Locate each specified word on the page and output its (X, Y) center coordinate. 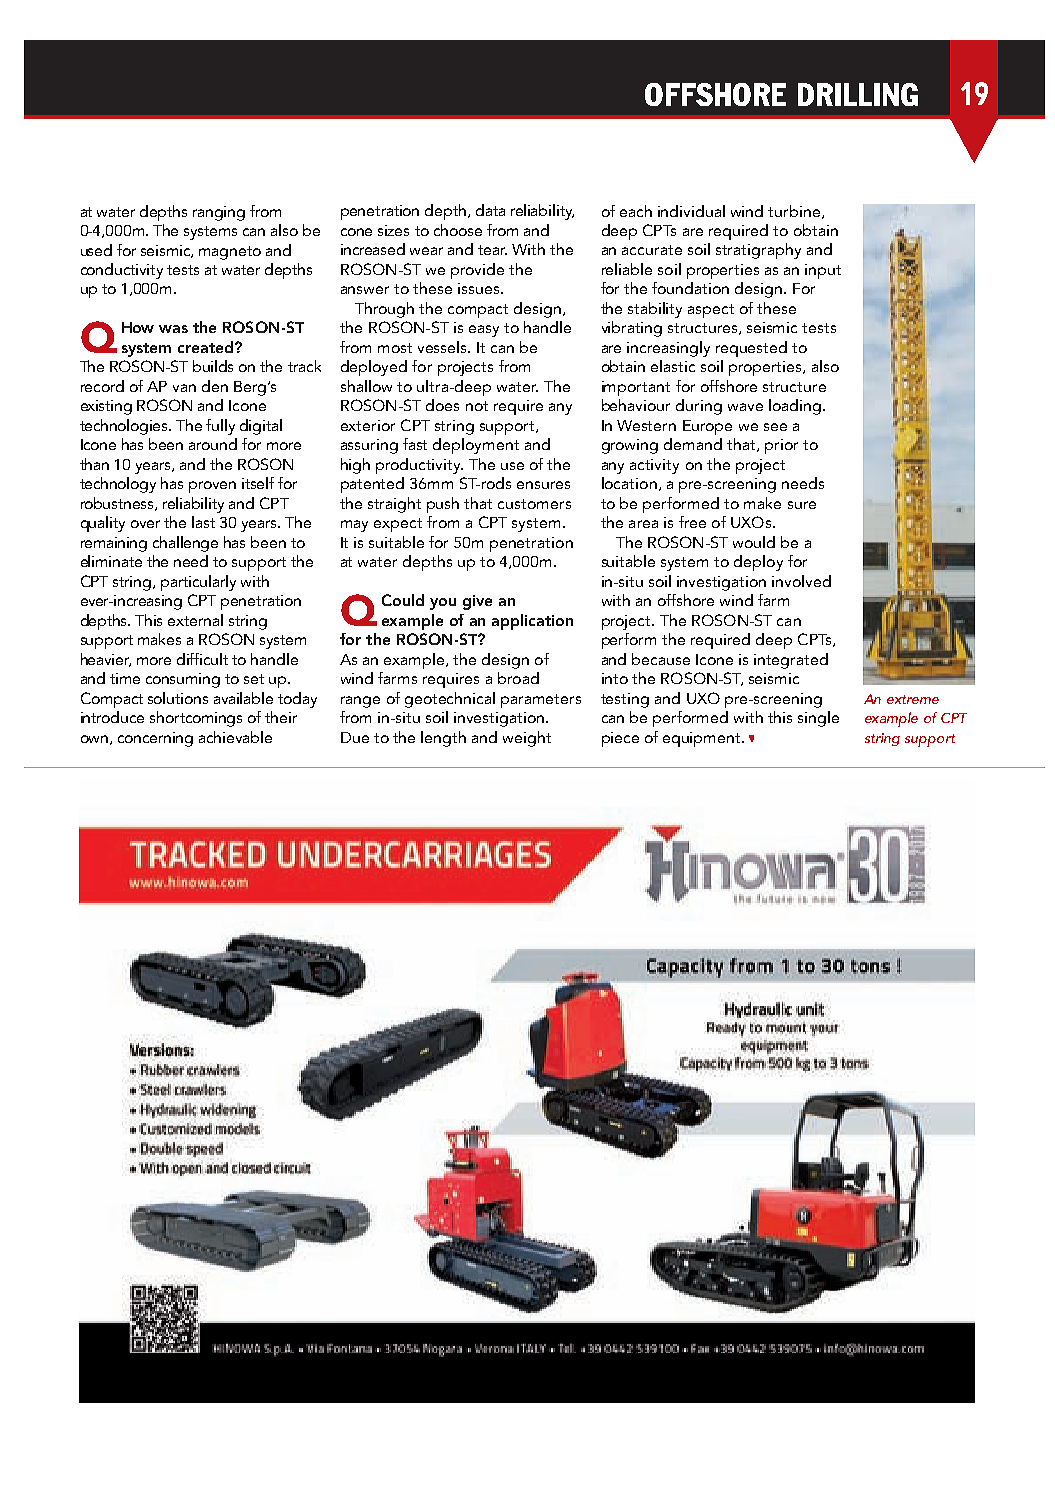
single (818, 719)
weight (527, 739)
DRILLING (858, 94)
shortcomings (196, 719)
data (490, 210)
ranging (219, 213)
